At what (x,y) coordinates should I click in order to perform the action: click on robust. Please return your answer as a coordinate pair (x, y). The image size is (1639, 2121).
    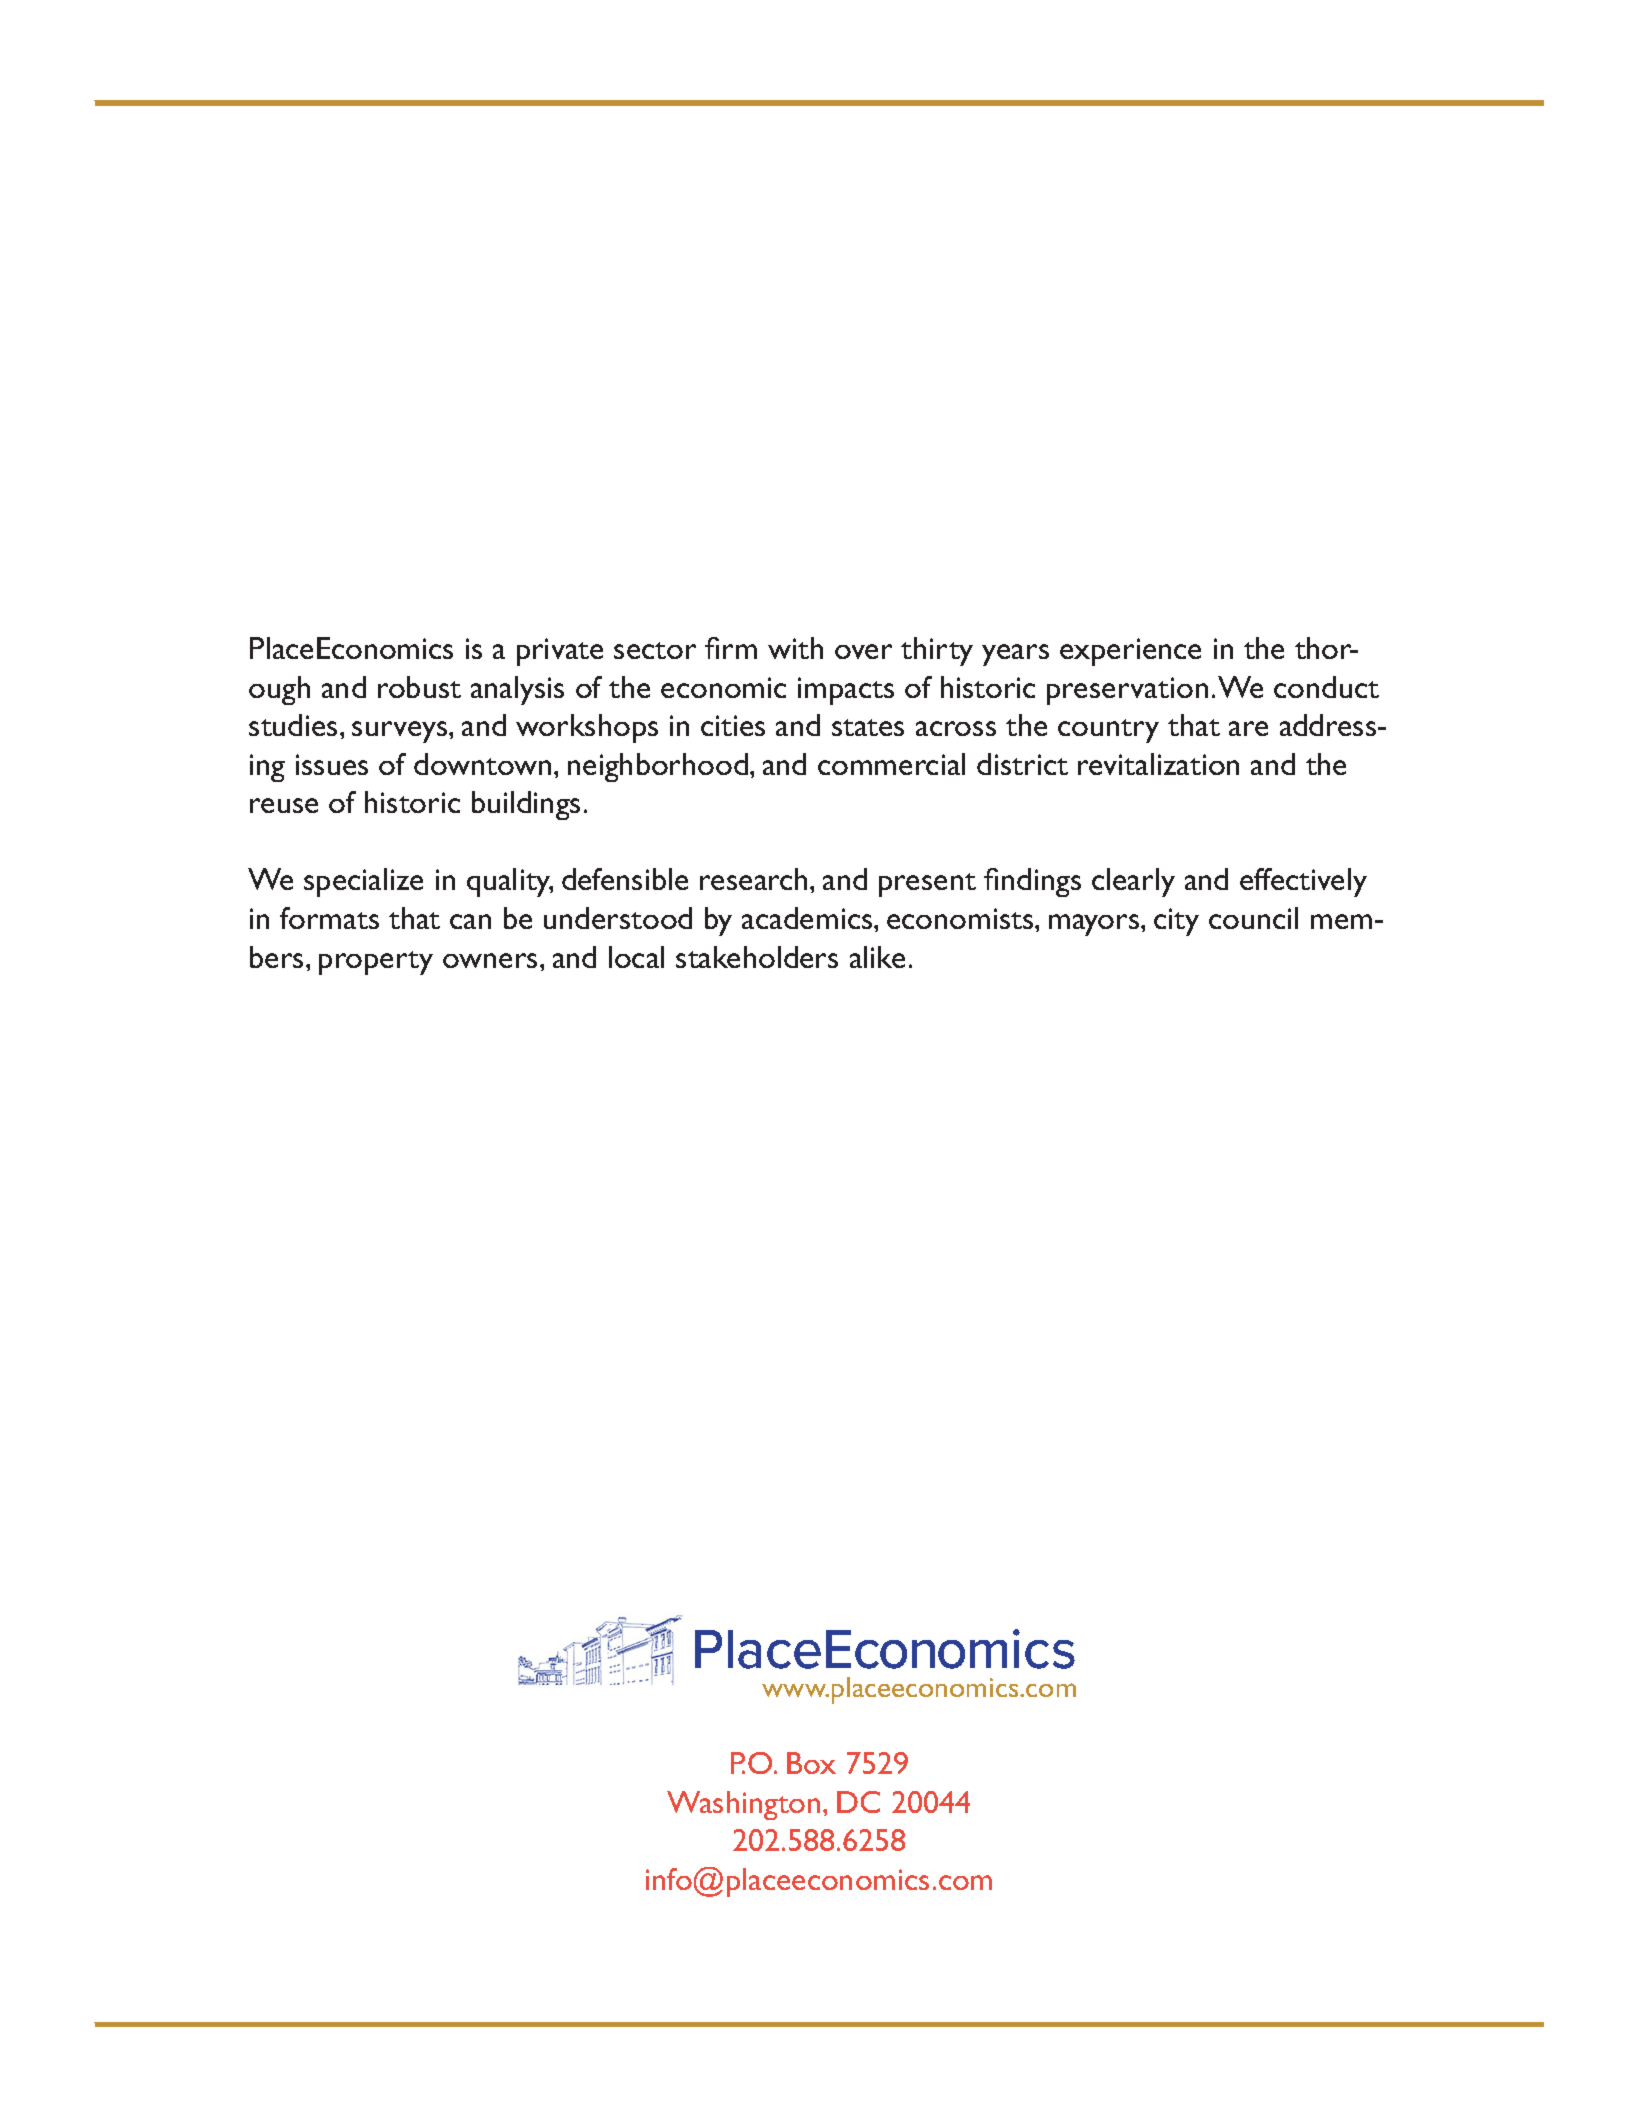
    Looking at the image, I should click on (419, 687).
